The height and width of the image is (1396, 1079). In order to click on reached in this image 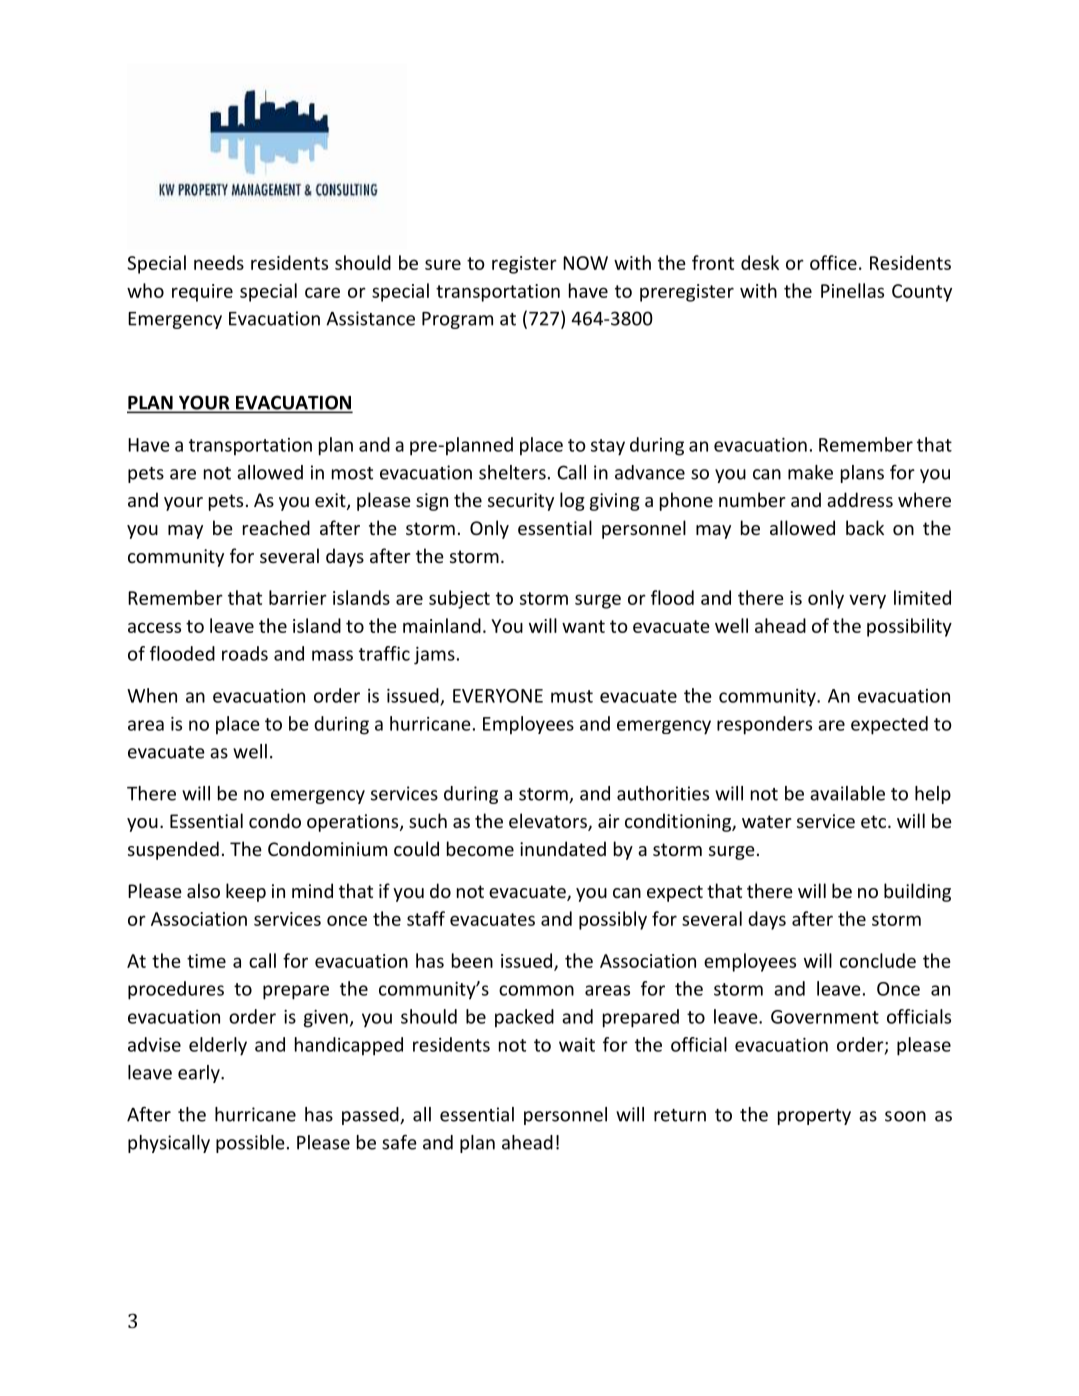, I will do `click(276, 527)`.
